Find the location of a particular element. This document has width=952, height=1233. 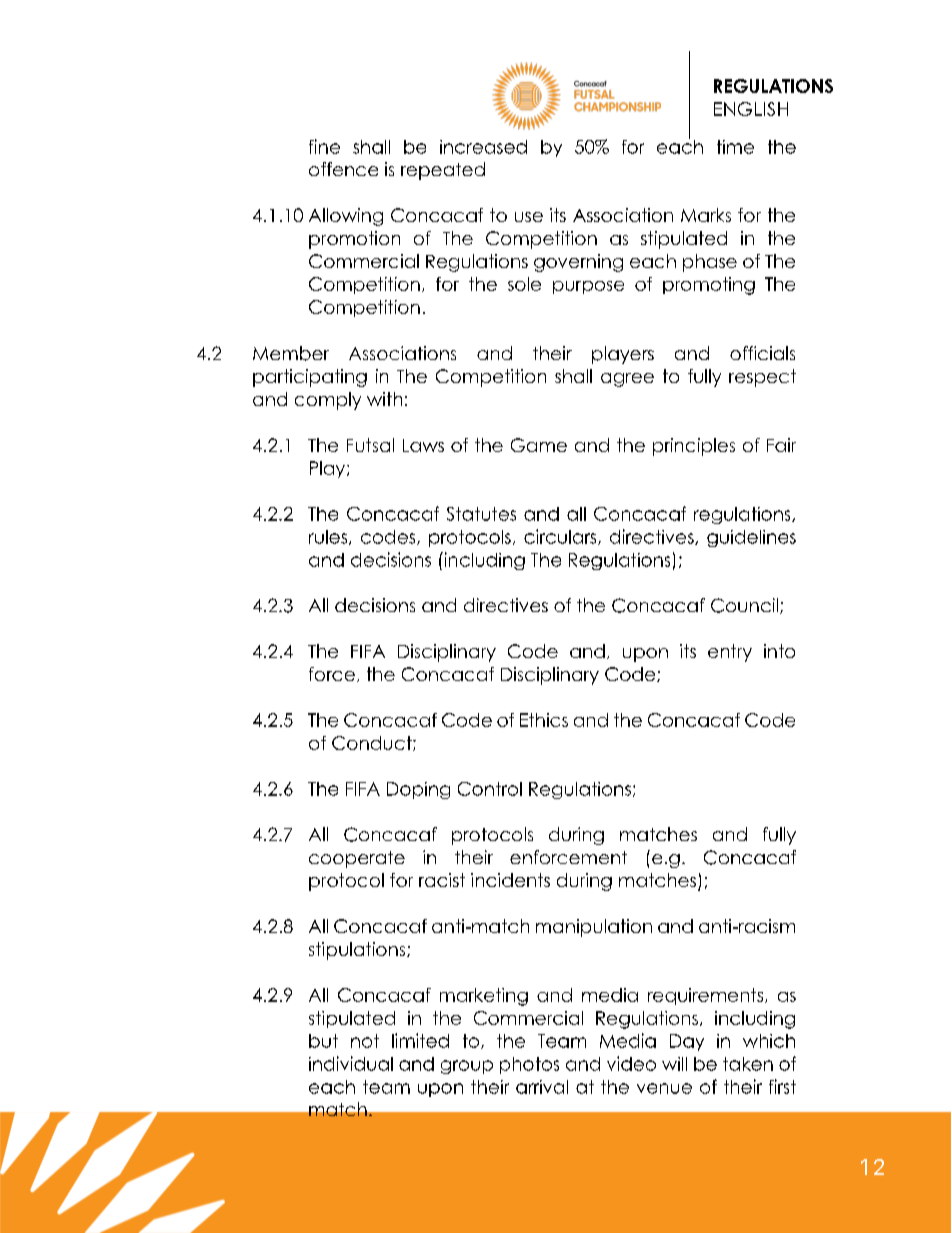

taken is located at coordinates (748, 1064).
